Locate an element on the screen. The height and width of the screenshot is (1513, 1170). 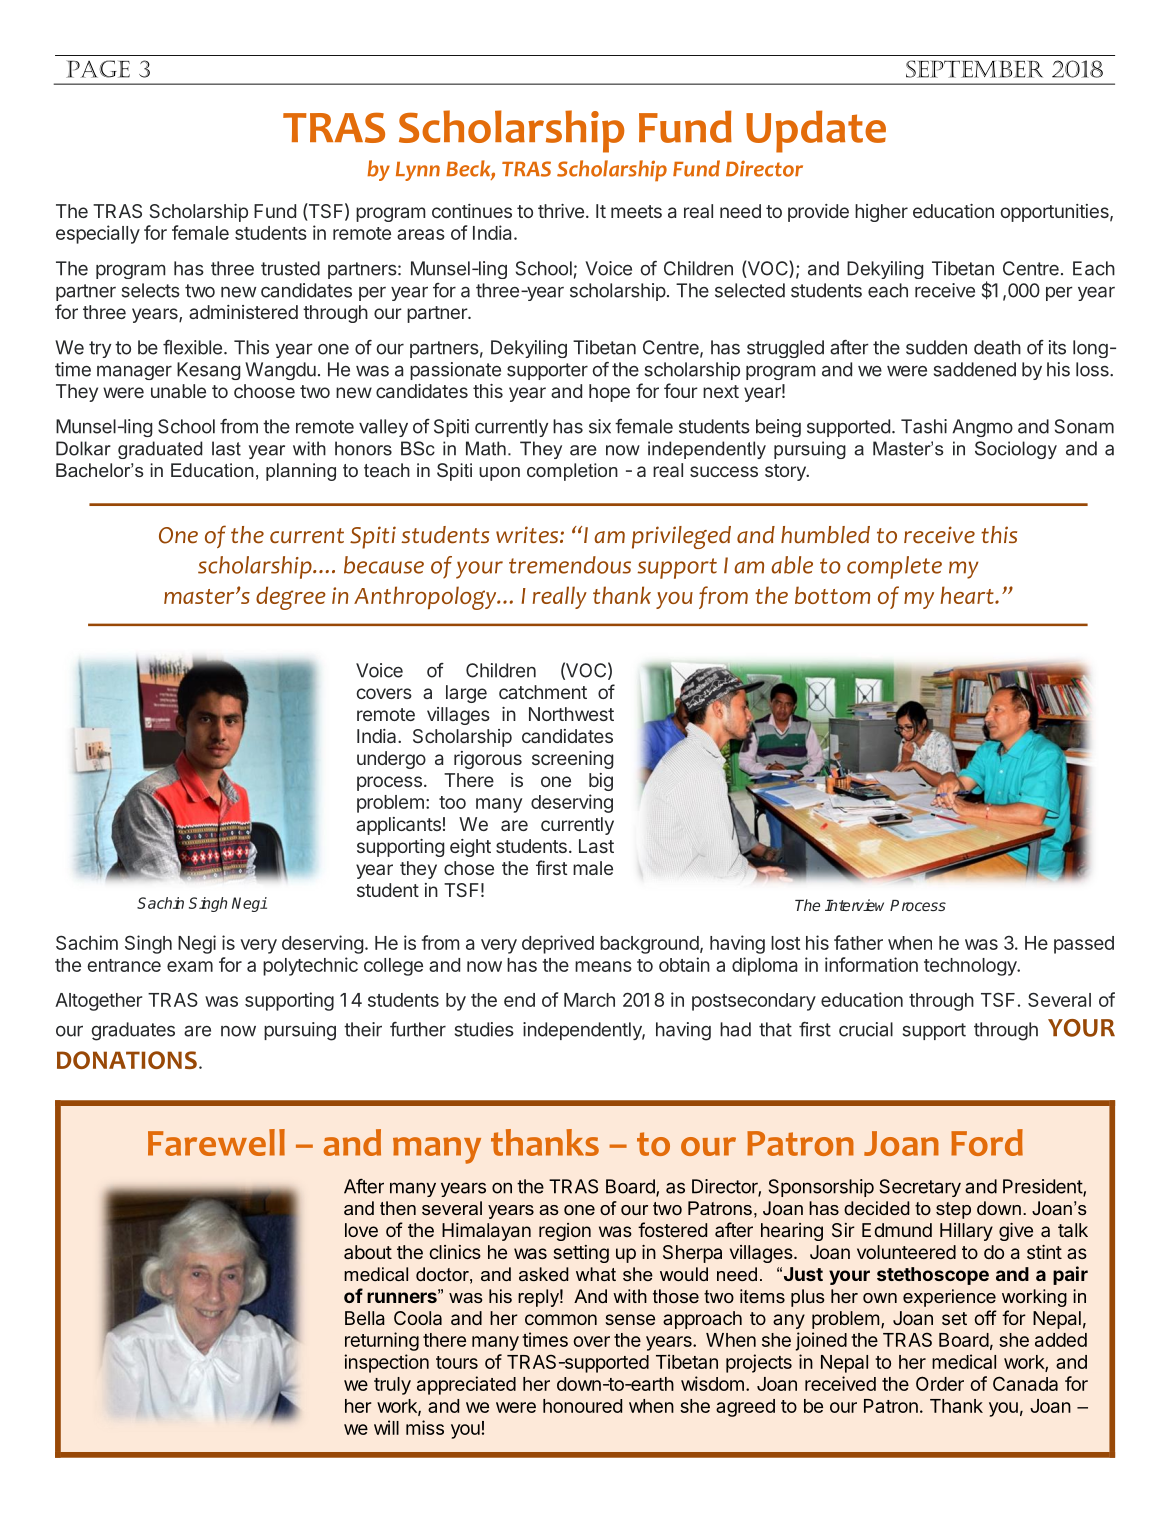
Ford is located at coordinates (987, 1142).
